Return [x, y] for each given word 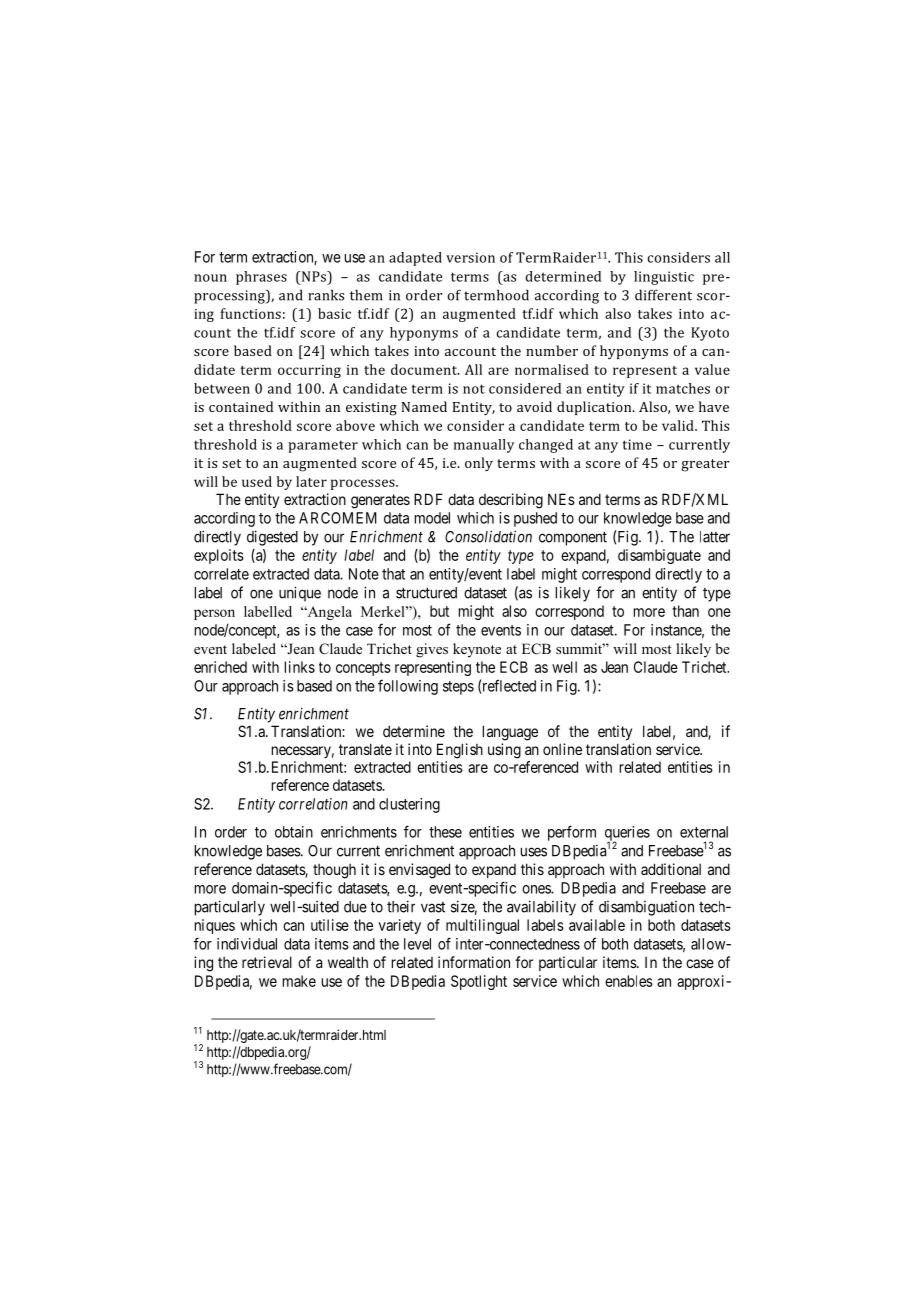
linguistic [664, 278]
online [562, 749]
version [470, 257]
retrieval [267, 962]
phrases [261, 278]
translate [365, 749]
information [474, 962]
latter [715, 537]
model [432, 518]
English [460, 751]
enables [629, 981]
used [257, 481]
